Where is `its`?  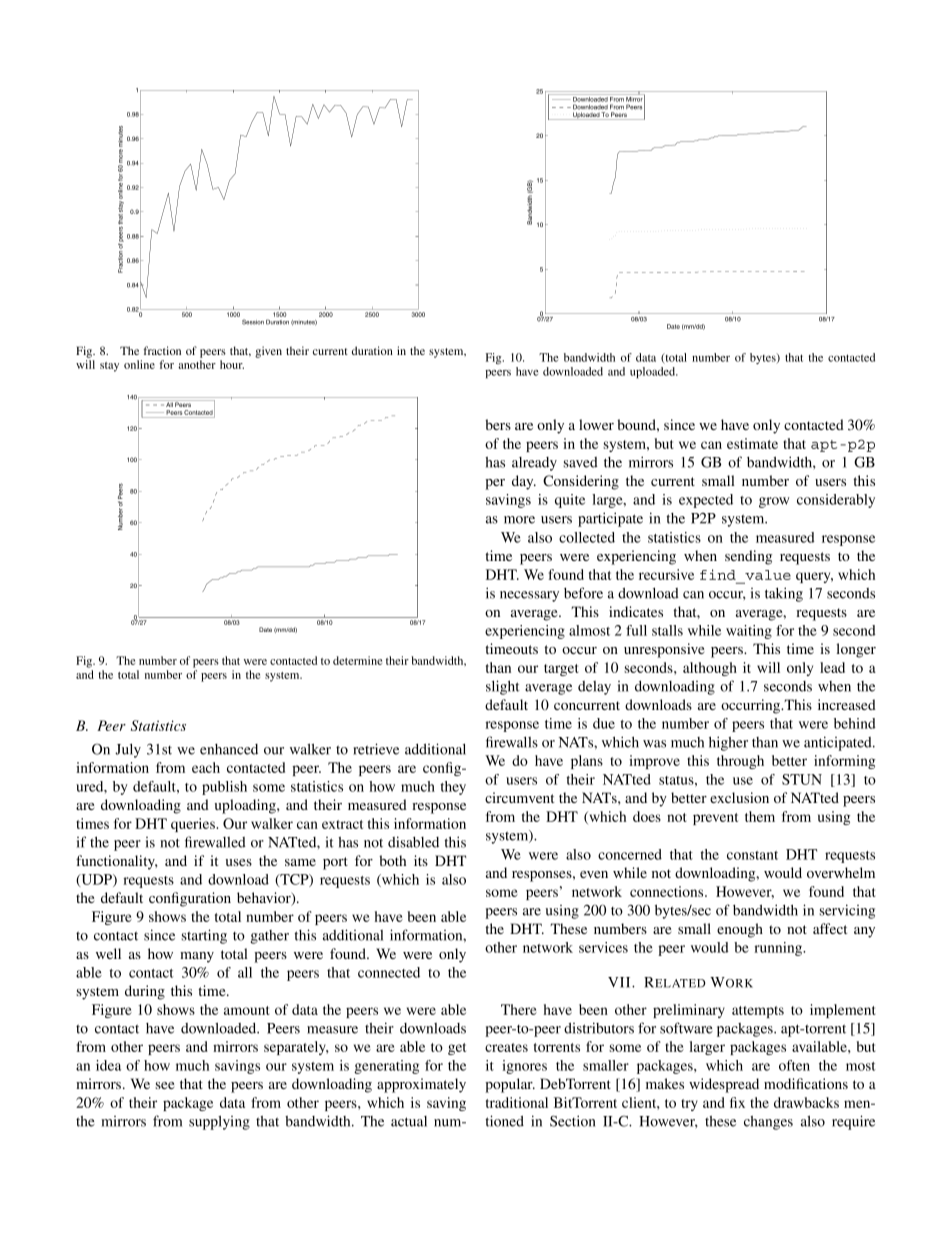
its is located at coordinates (421, 860).
